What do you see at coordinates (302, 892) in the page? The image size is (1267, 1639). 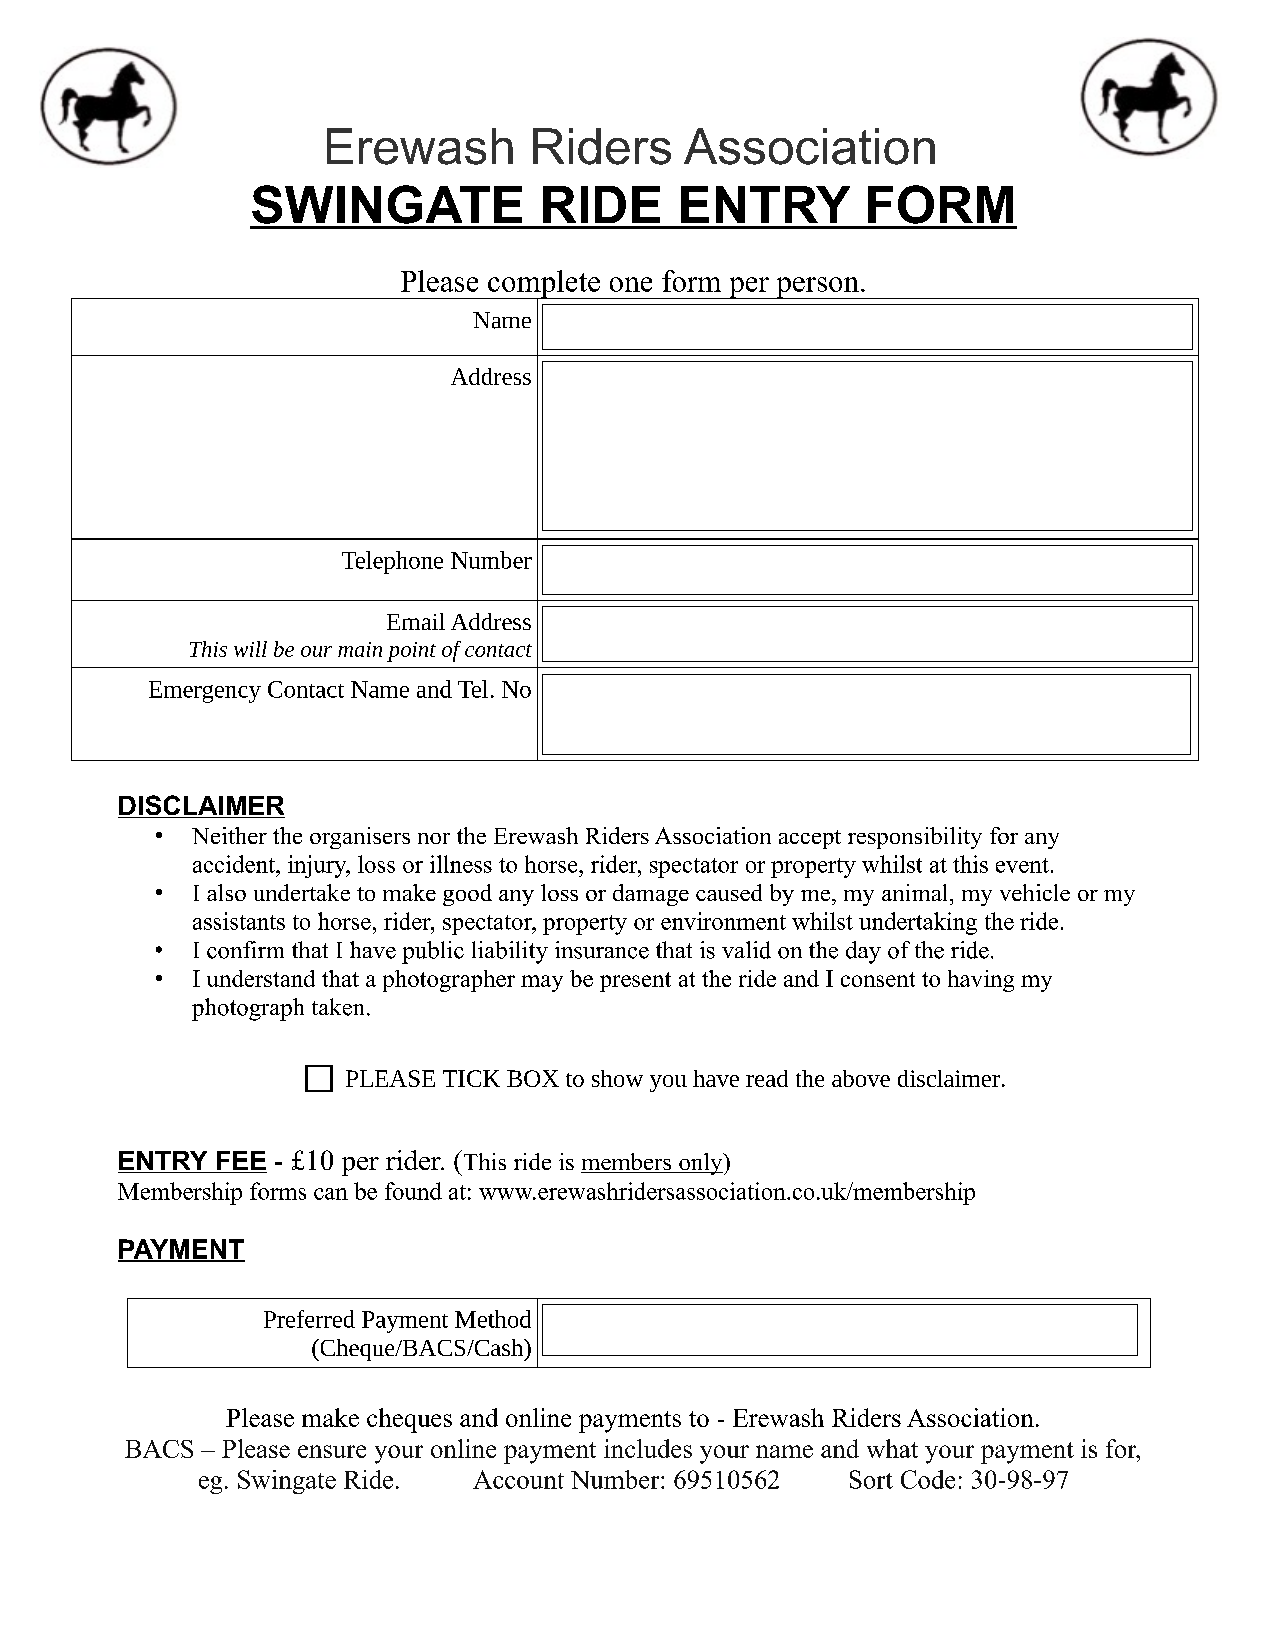 I see `undertake` at bounding box center [302, 892].
